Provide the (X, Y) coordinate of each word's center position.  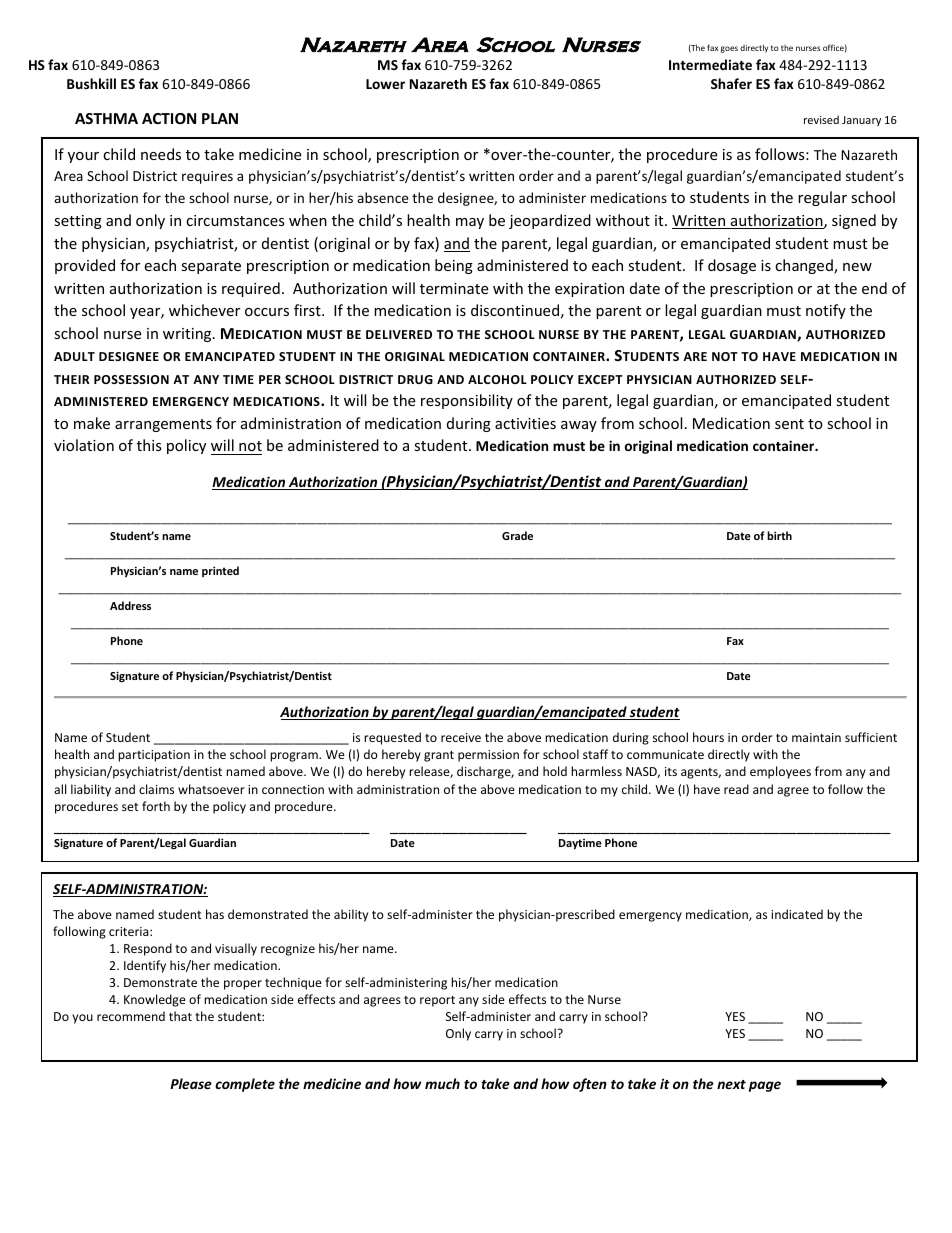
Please (191, 1083)
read (736, 789)
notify (826, 311)
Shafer (731, 83)
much (442, 1083)
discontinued (515, 310)
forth (156, 806)
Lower (385, 84)
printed (220, 571)
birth (779, 535)
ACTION (169, 118)
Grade (517, 535)
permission (488, 756)
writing (188, 335)
